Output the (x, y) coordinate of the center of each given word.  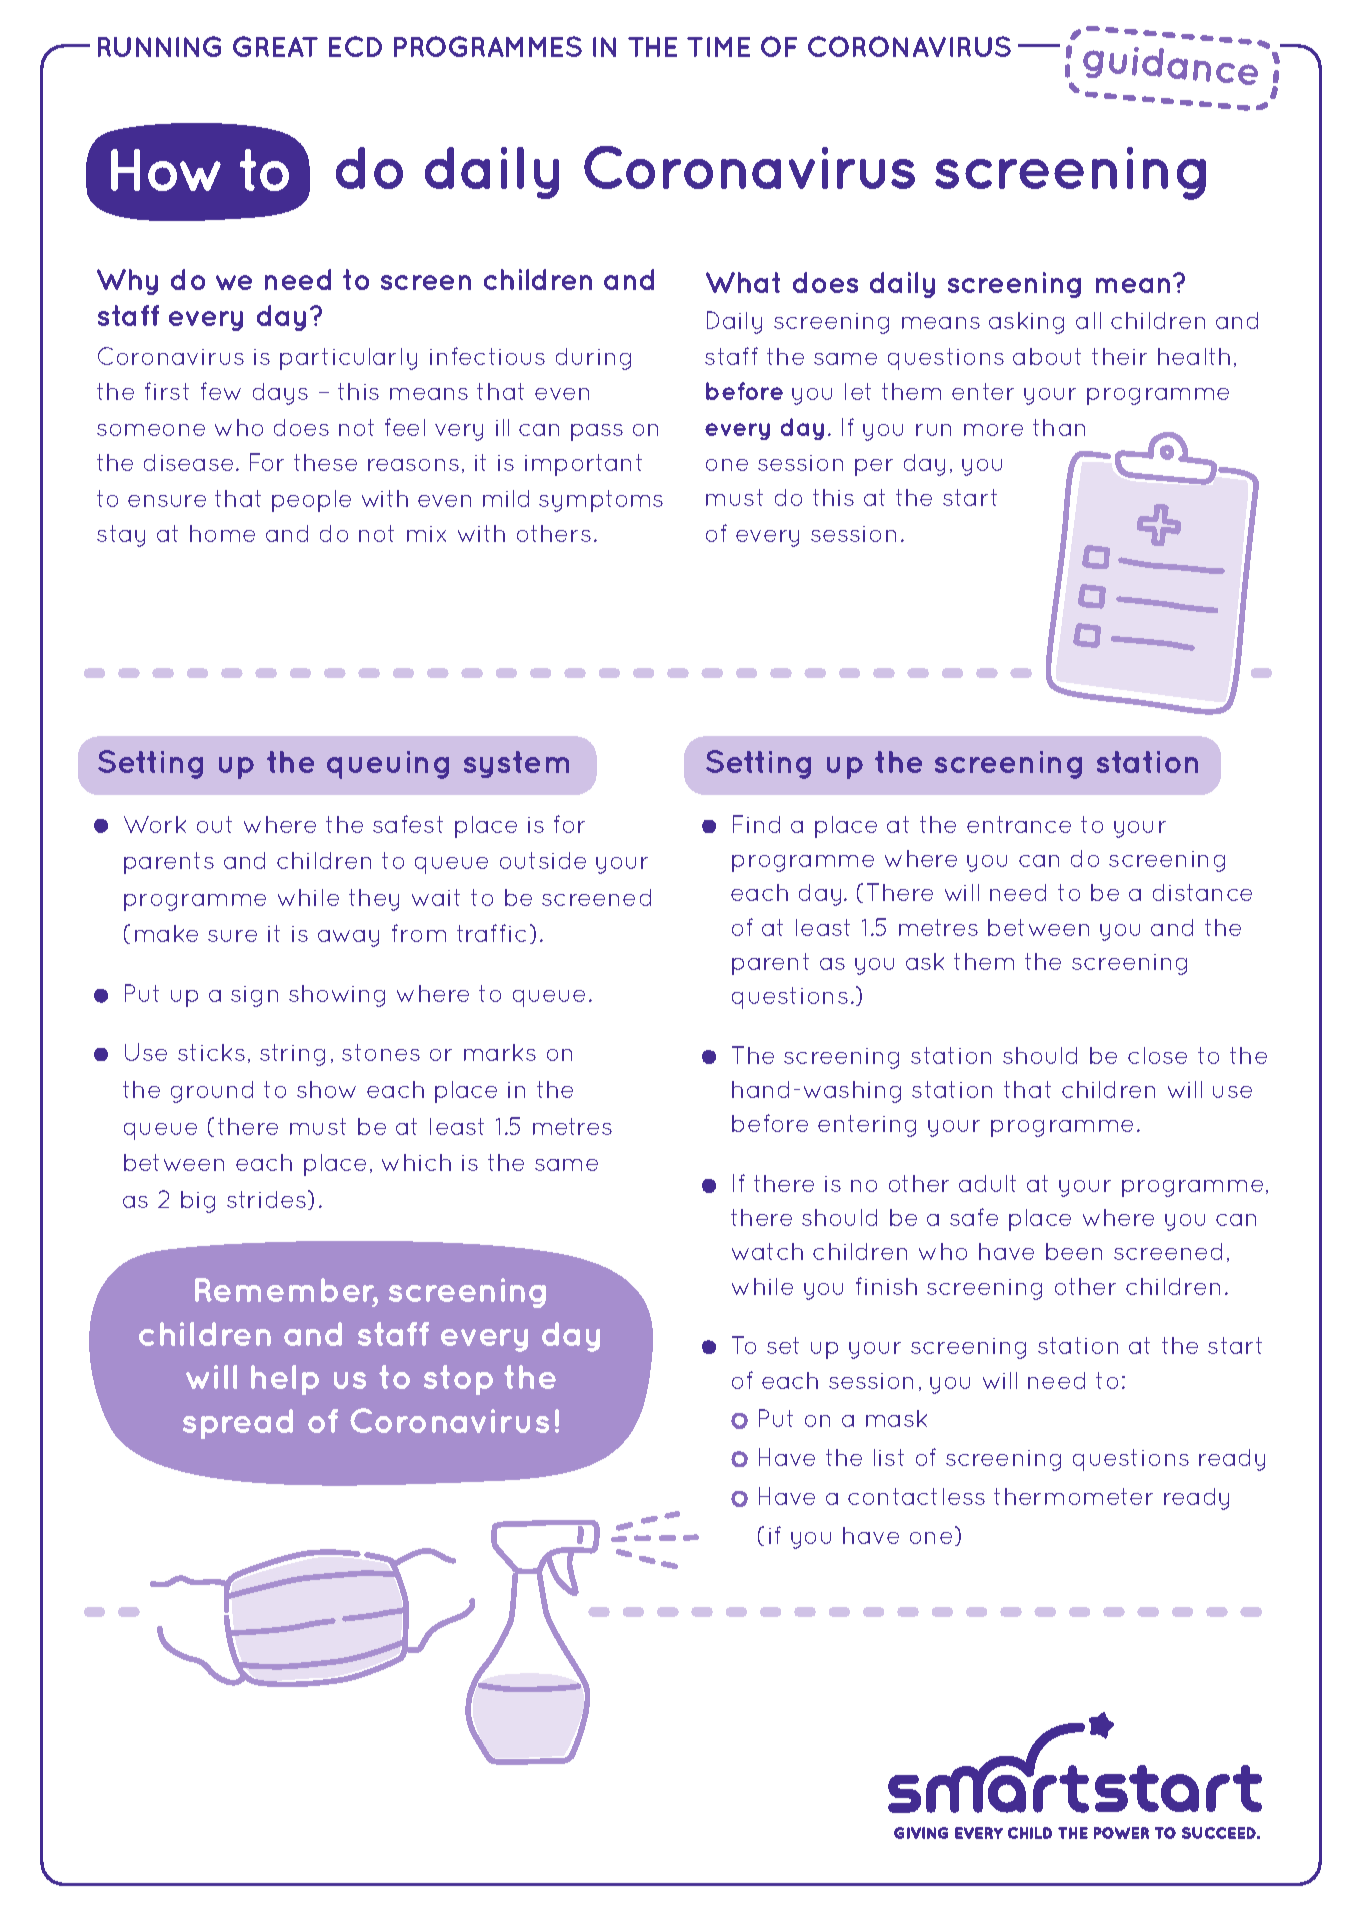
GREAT (275, 46)
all (1088, 320)
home (222, 533)
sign (254, 996)
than (1059, 427)
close (1157, 1055)
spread (238, 1424)
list (889, 1457)
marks (500, 1052)
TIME (718, 47)
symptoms (601, 501)
